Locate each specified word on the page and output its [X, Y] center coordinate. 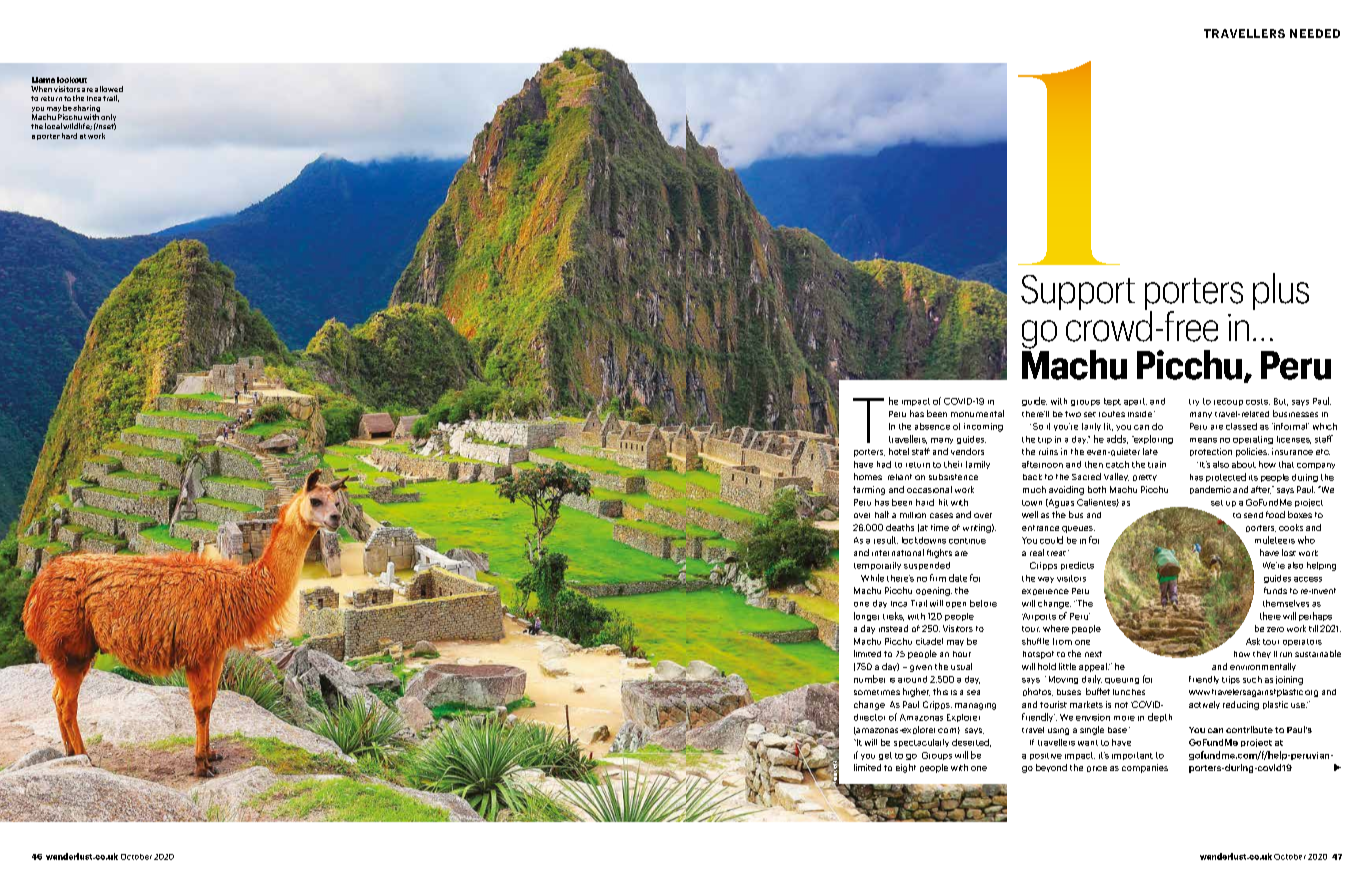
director [869, 717]
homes [868, 476]
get [885, 756]
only [108, 119]
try [1194, 402]
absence [932, 426]
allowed [109, 89]
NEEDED [1315, 33]
